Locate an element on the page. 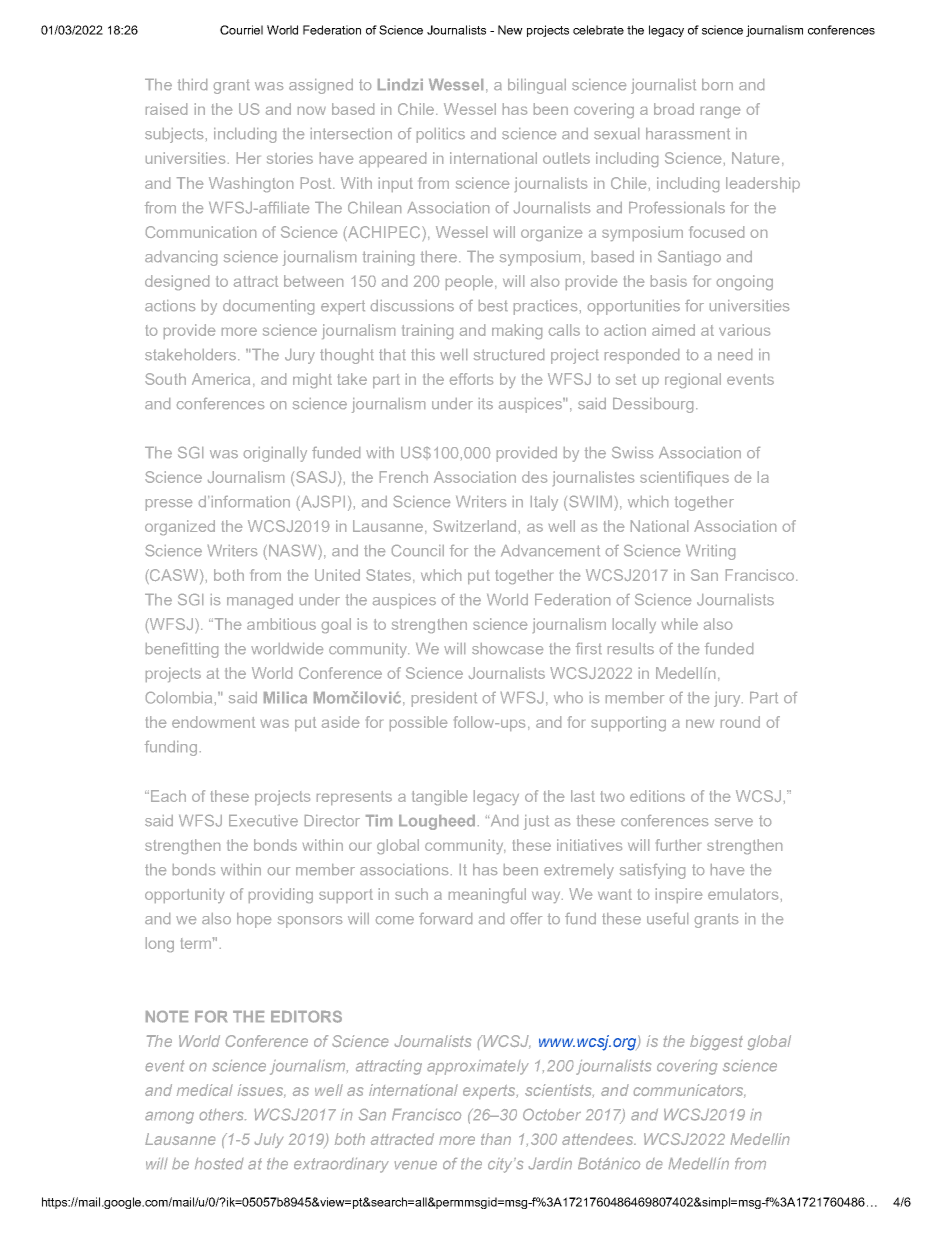 This document has height=1233, width=952. best is located at coordinates (493, 305).
